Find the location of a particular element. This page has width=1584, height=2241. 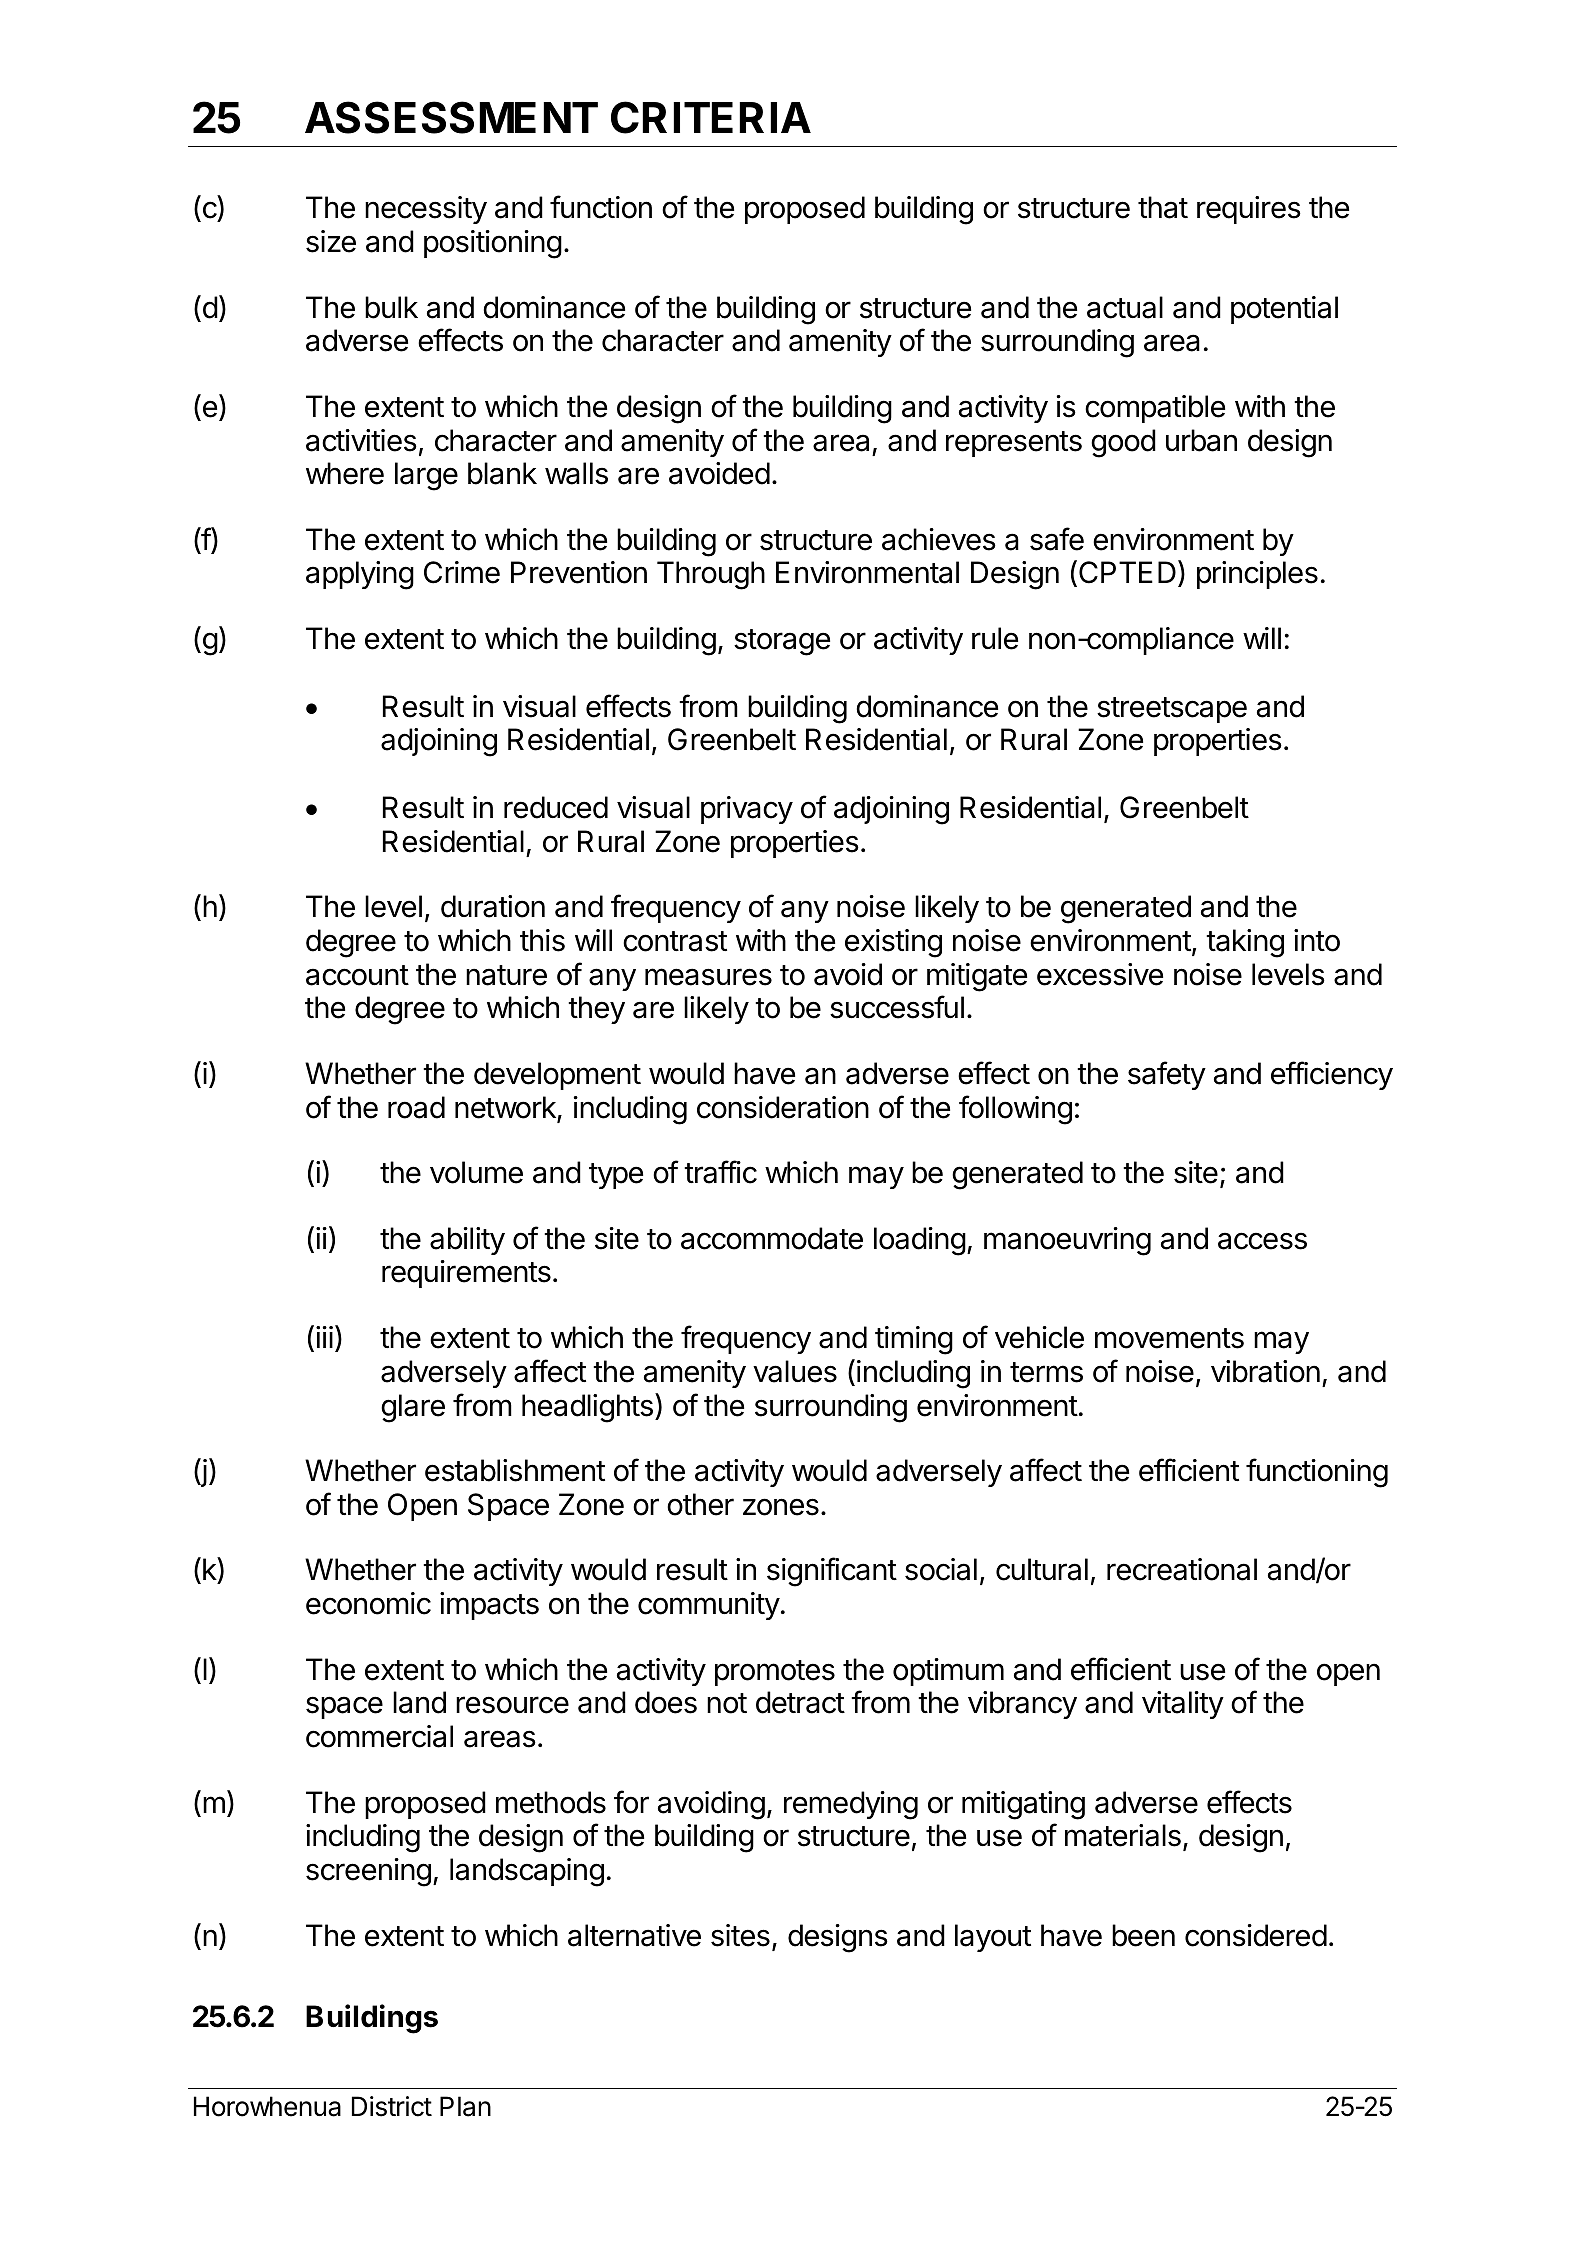

Crime is located at coordinates (462, 572).
